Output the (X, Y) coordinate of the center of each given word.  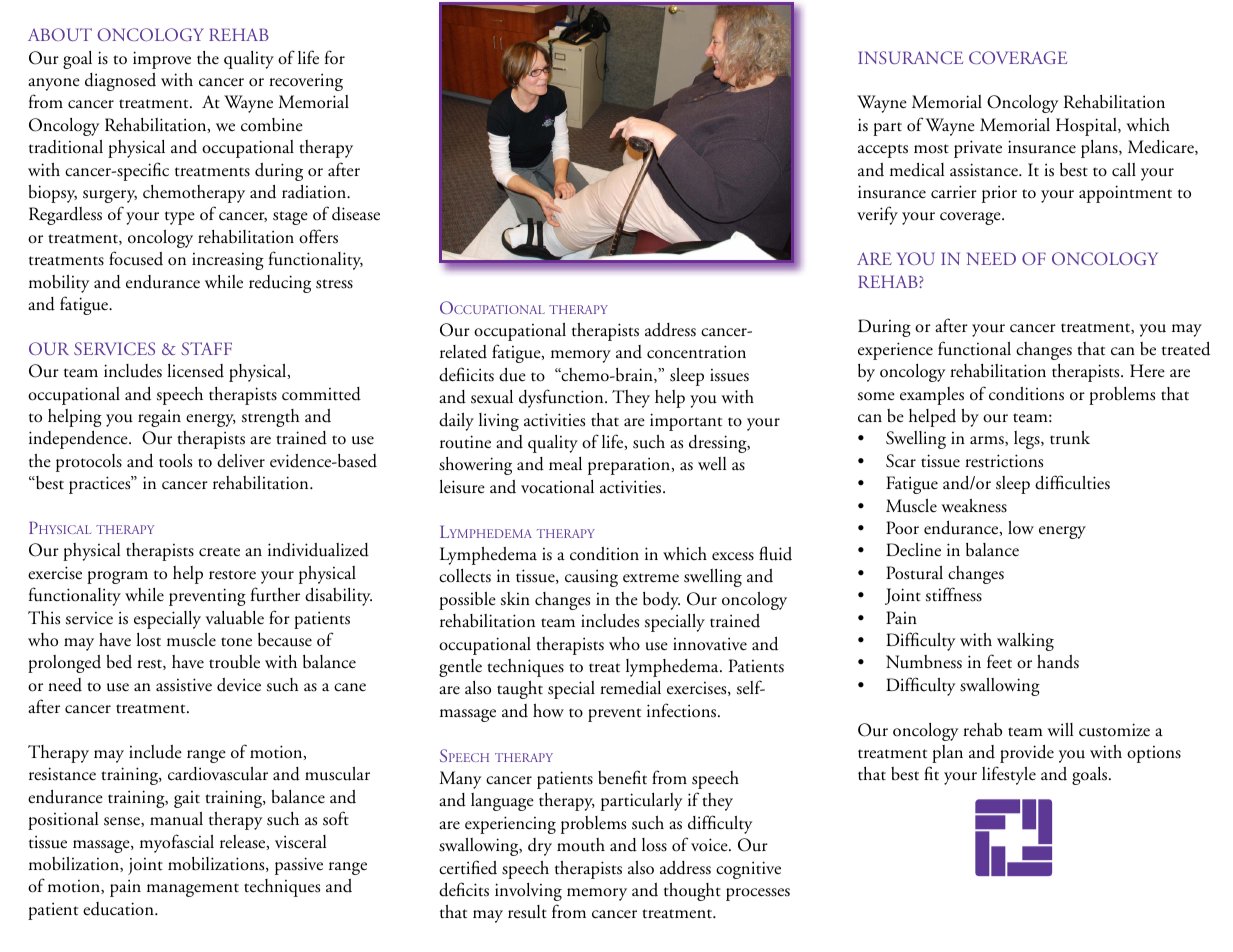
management (193, 890)
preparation (630, 466)
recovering (306, 82)
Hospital (1087, 127)
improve (162, 60)
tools (175, 461)
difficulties (1072, 482)
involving (528, 892)
